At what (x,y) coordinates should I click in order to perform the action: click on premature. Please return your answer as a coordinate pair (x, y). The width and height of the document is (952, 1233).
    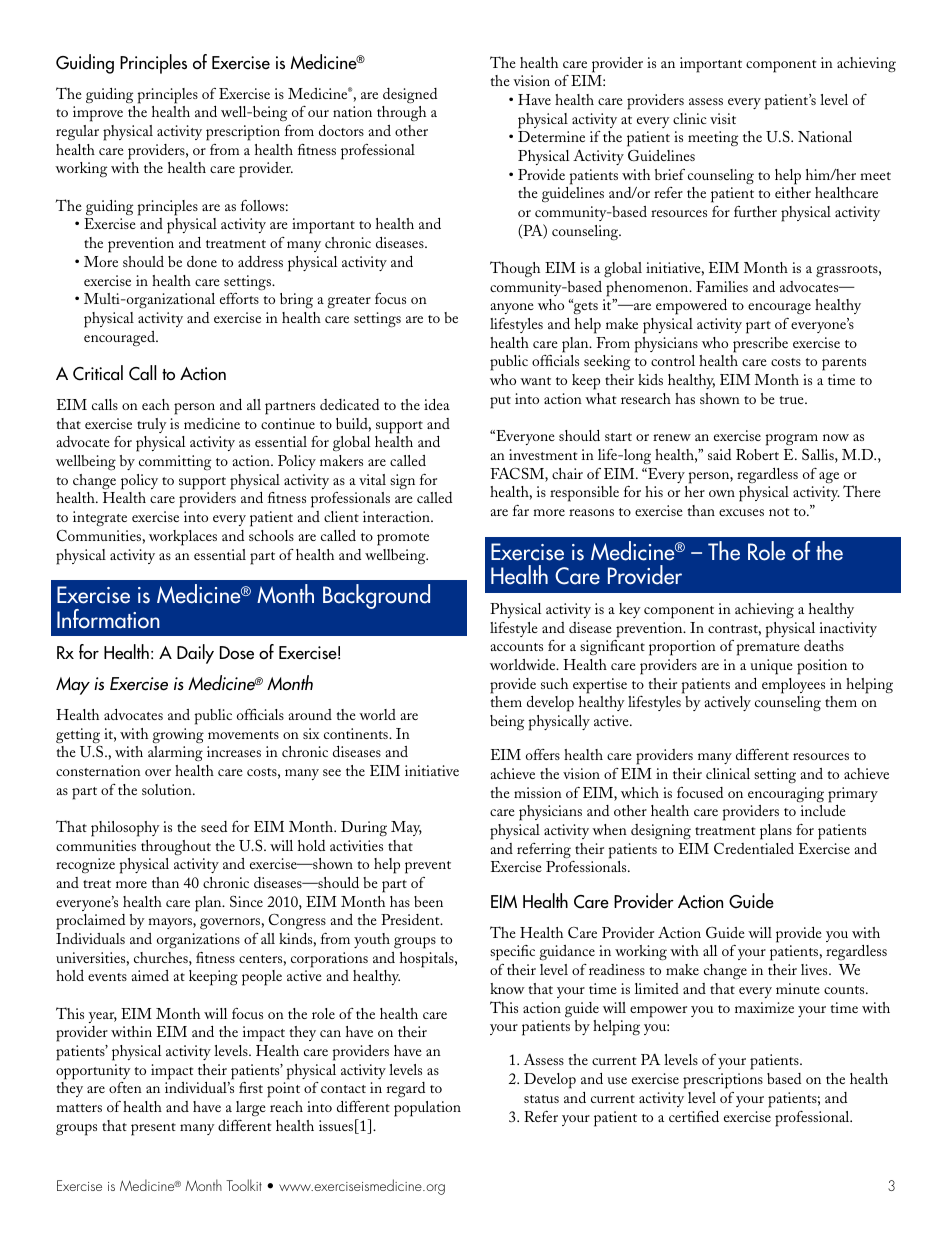
    Looking at the image, I should click on (768, 649).
